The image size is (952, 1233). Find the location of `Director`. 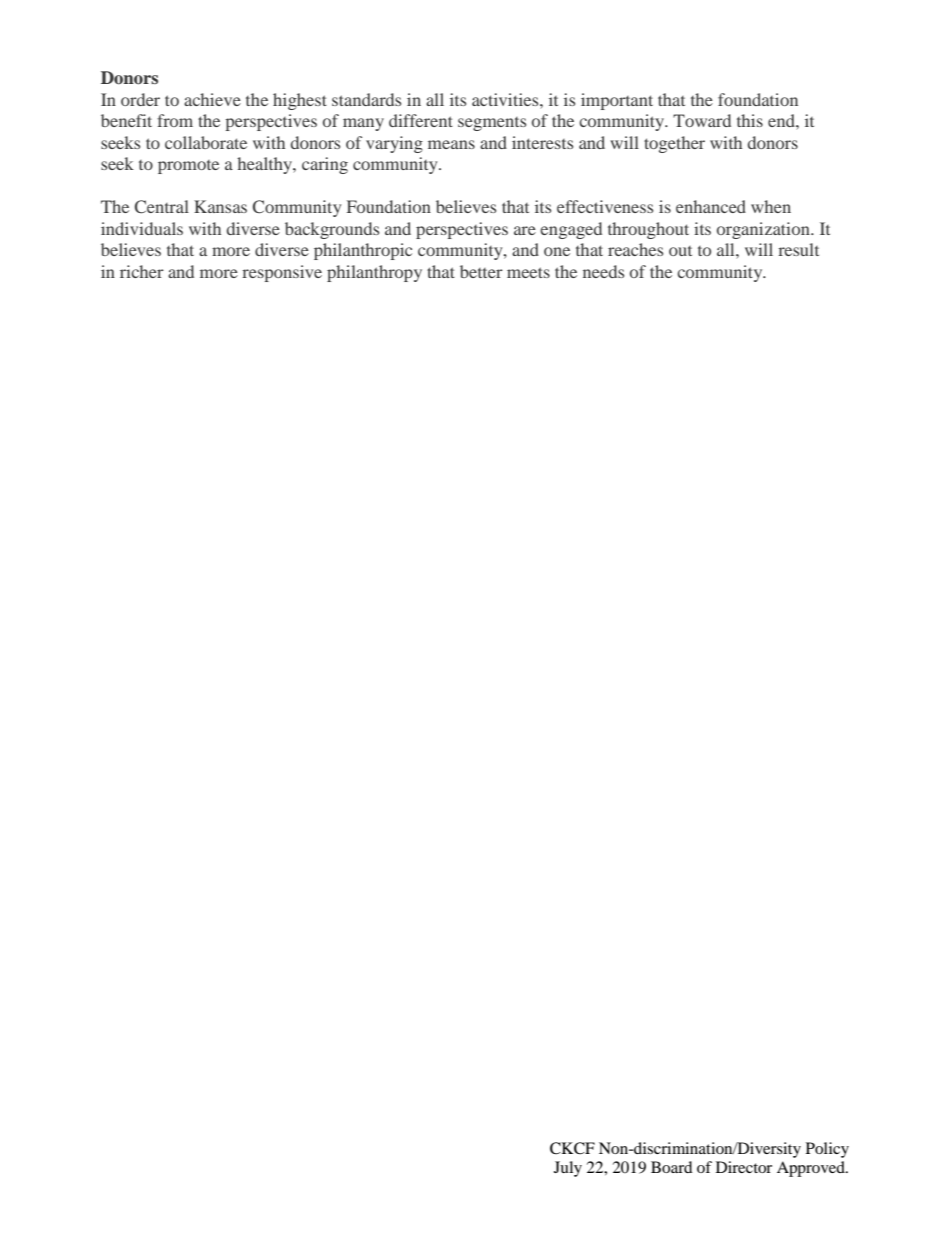

Director is located at coordinates (744, 1167).
